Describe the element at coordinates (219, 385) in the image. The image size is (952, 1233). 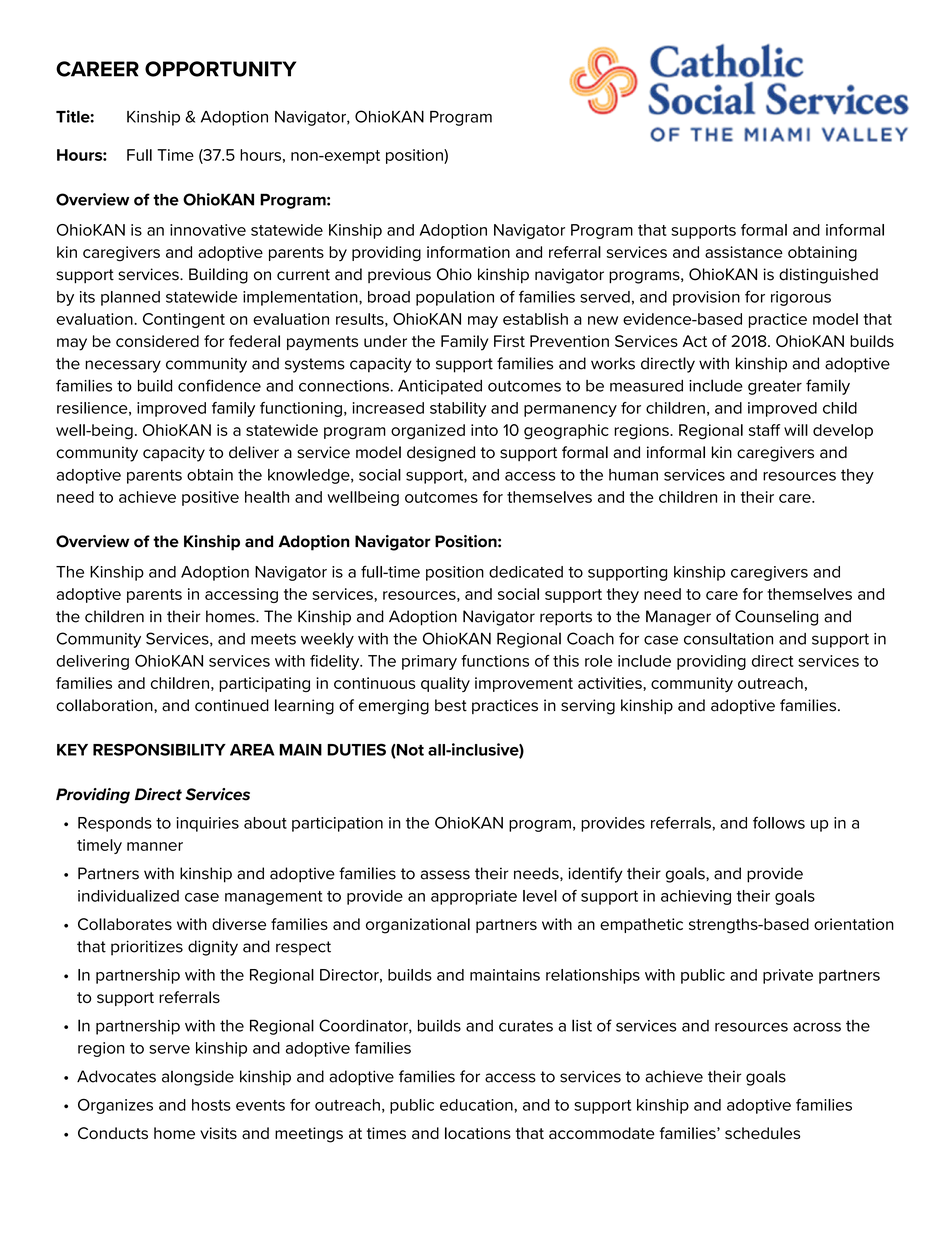
I see `confidence` at that location.
